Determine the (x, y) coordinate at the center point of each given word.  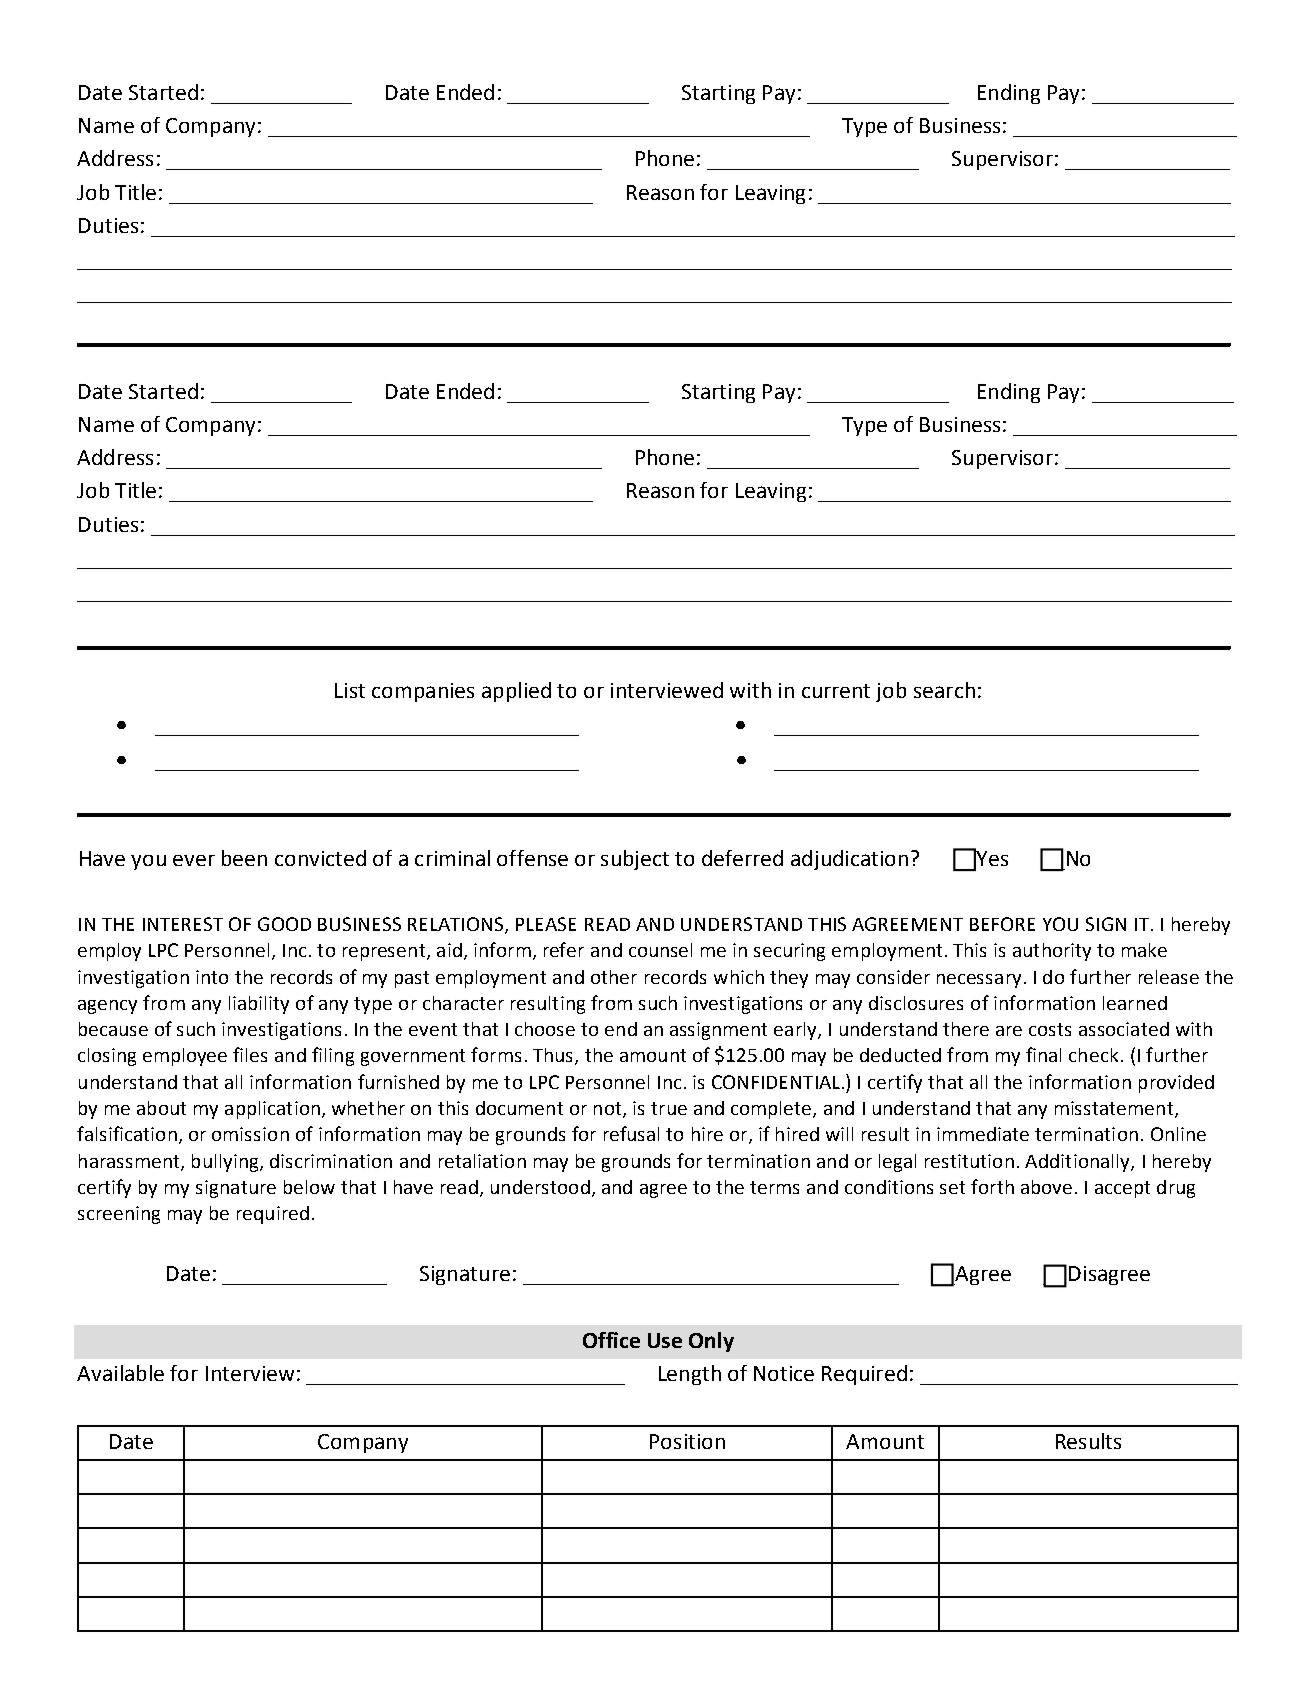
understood (540, 1187)
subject (635, 860)
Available (120, 1373)
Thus (554, 1056)
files (250, 1054)
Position (687, 1441)
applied (516, 692)
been (244, 858)
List (350, 690)
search (944, 690)
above (1046, 1187)
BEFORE (1002, 924)
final (1043, 1054)
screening (119, 1215)
